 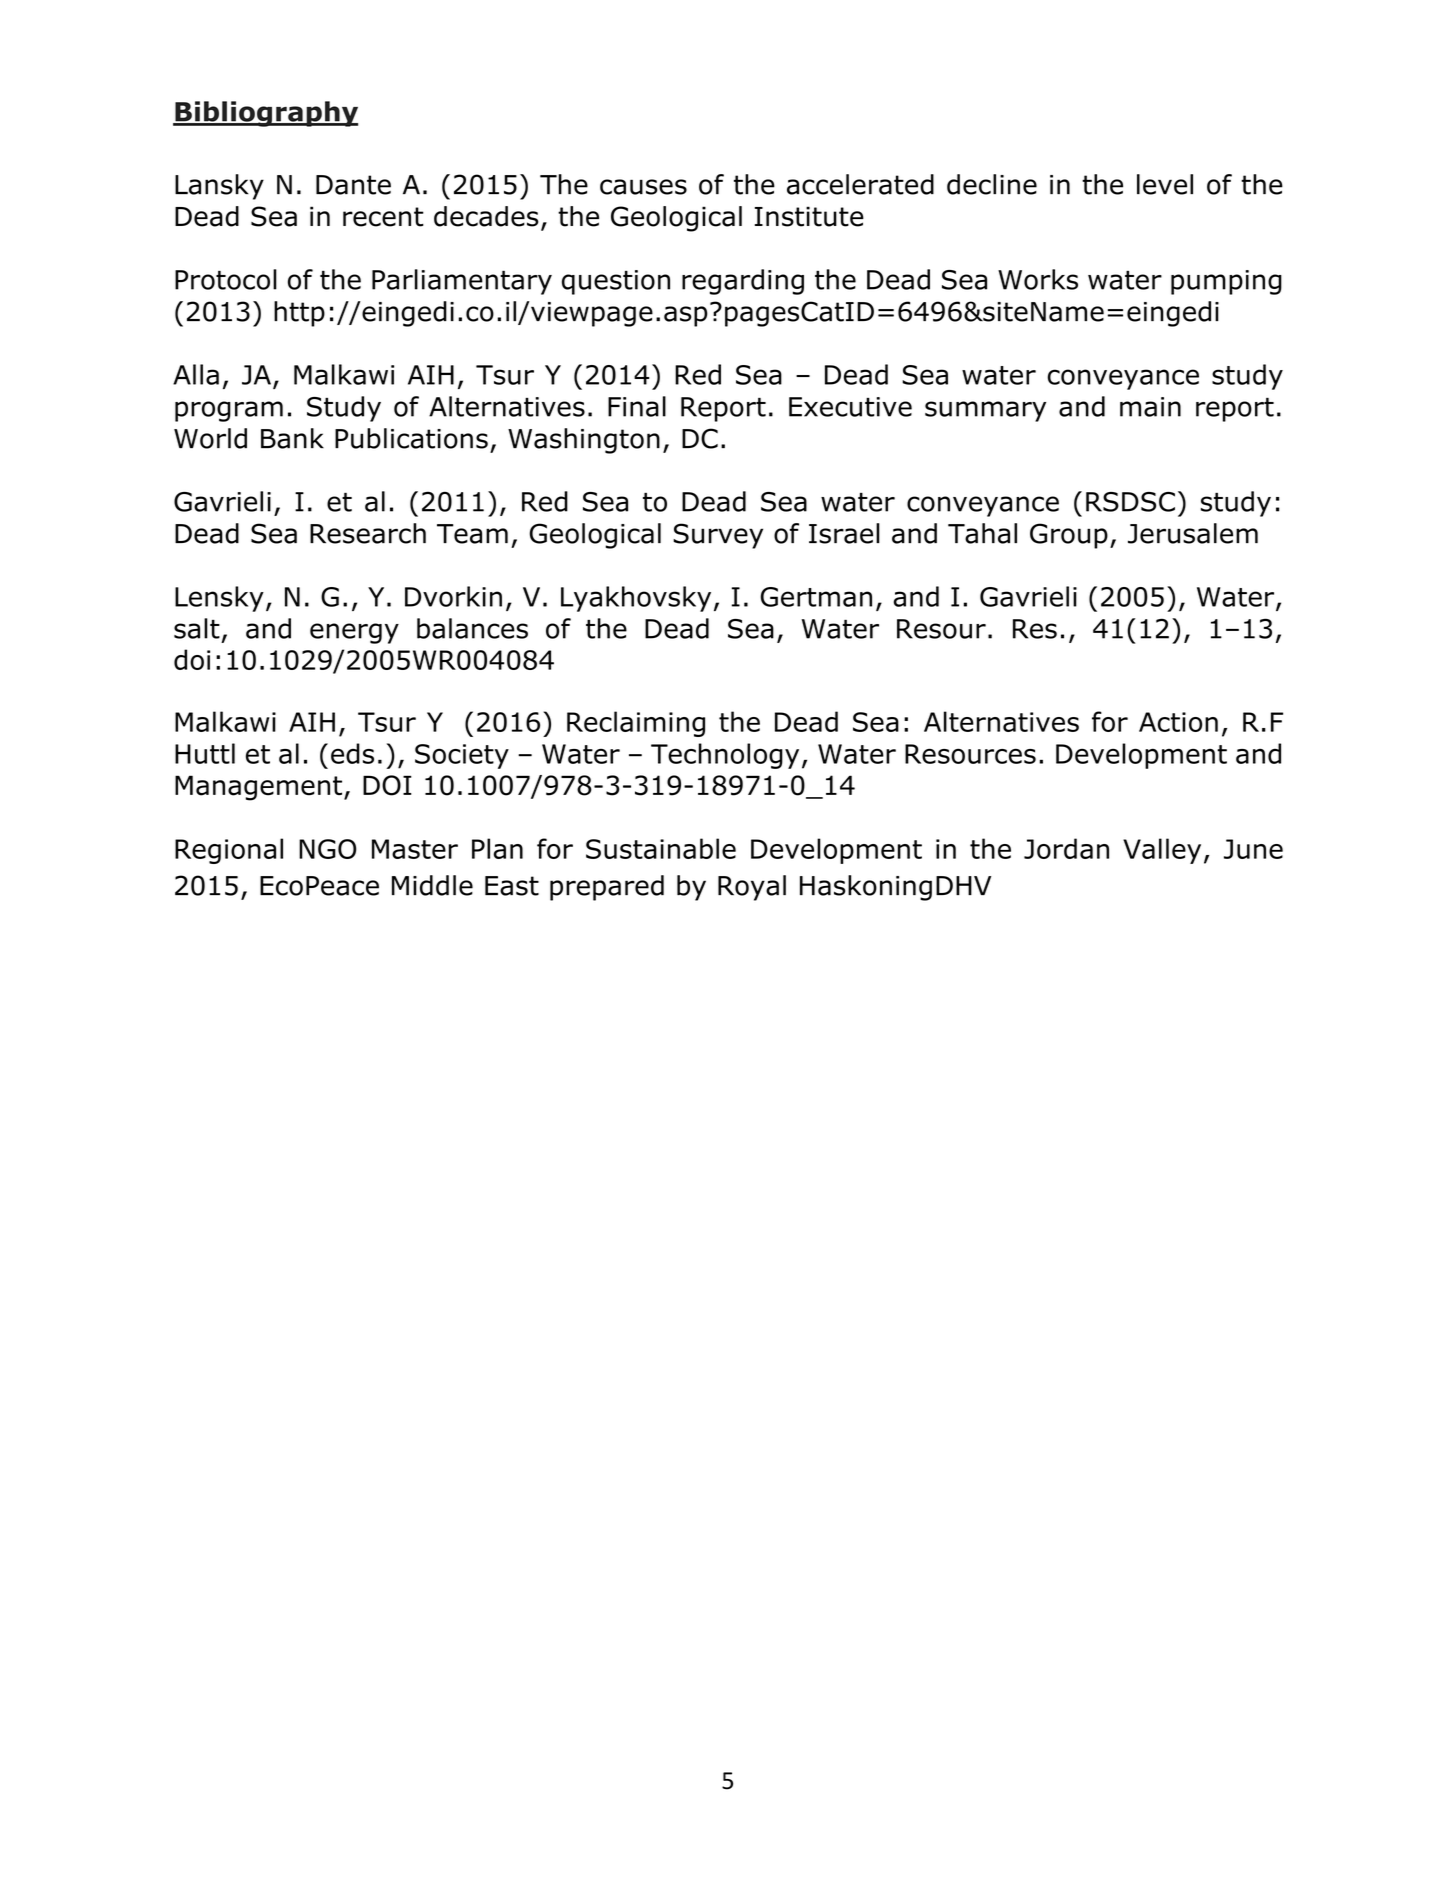 What do you see at coordinates (643, 187) in the document?
I see `causes` at bounding box center [643, 187].
